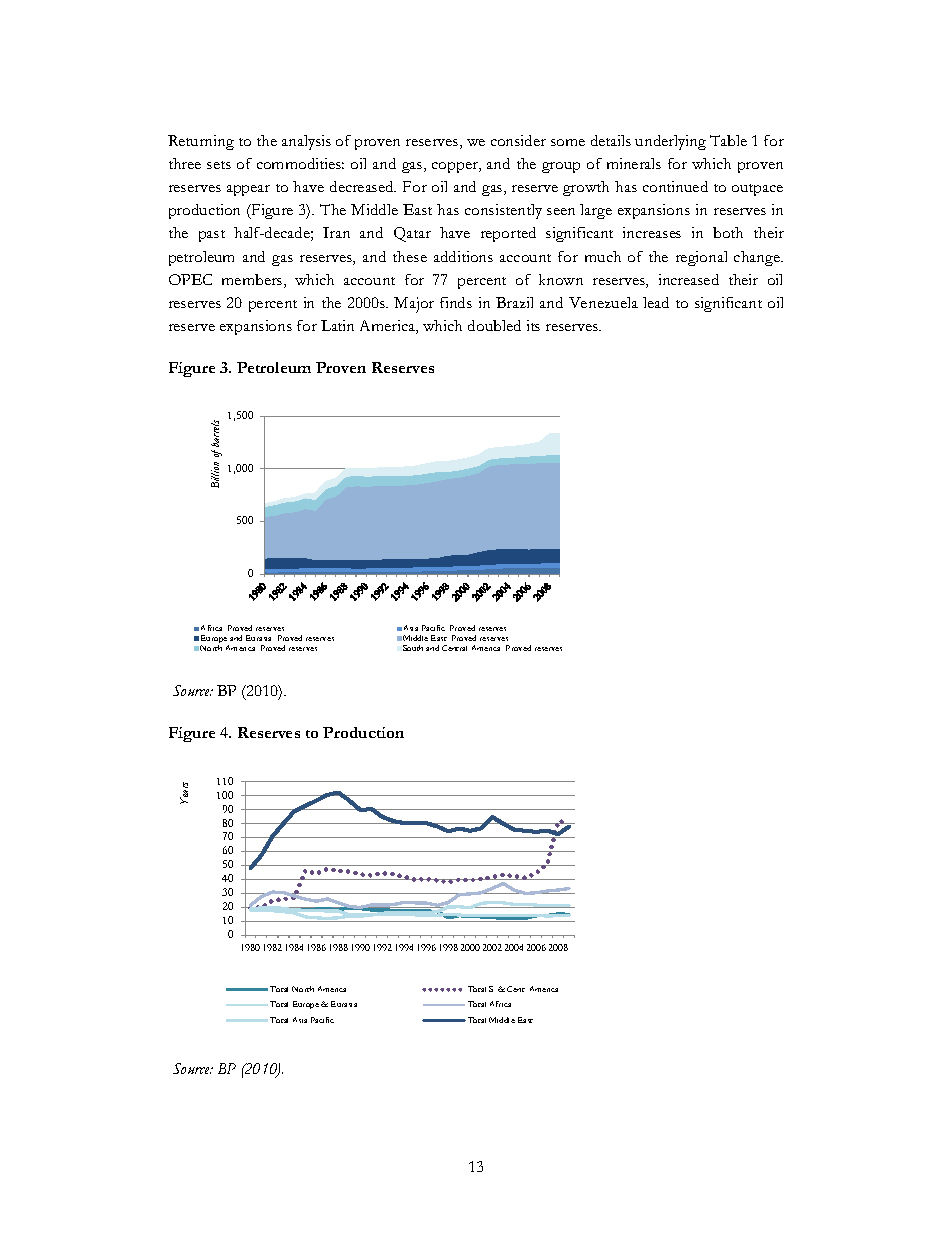 The height and width of the page is (1233, 952). Describe the element at coordinates (603, 302) in the page. I see `Venezuela` at that location.
